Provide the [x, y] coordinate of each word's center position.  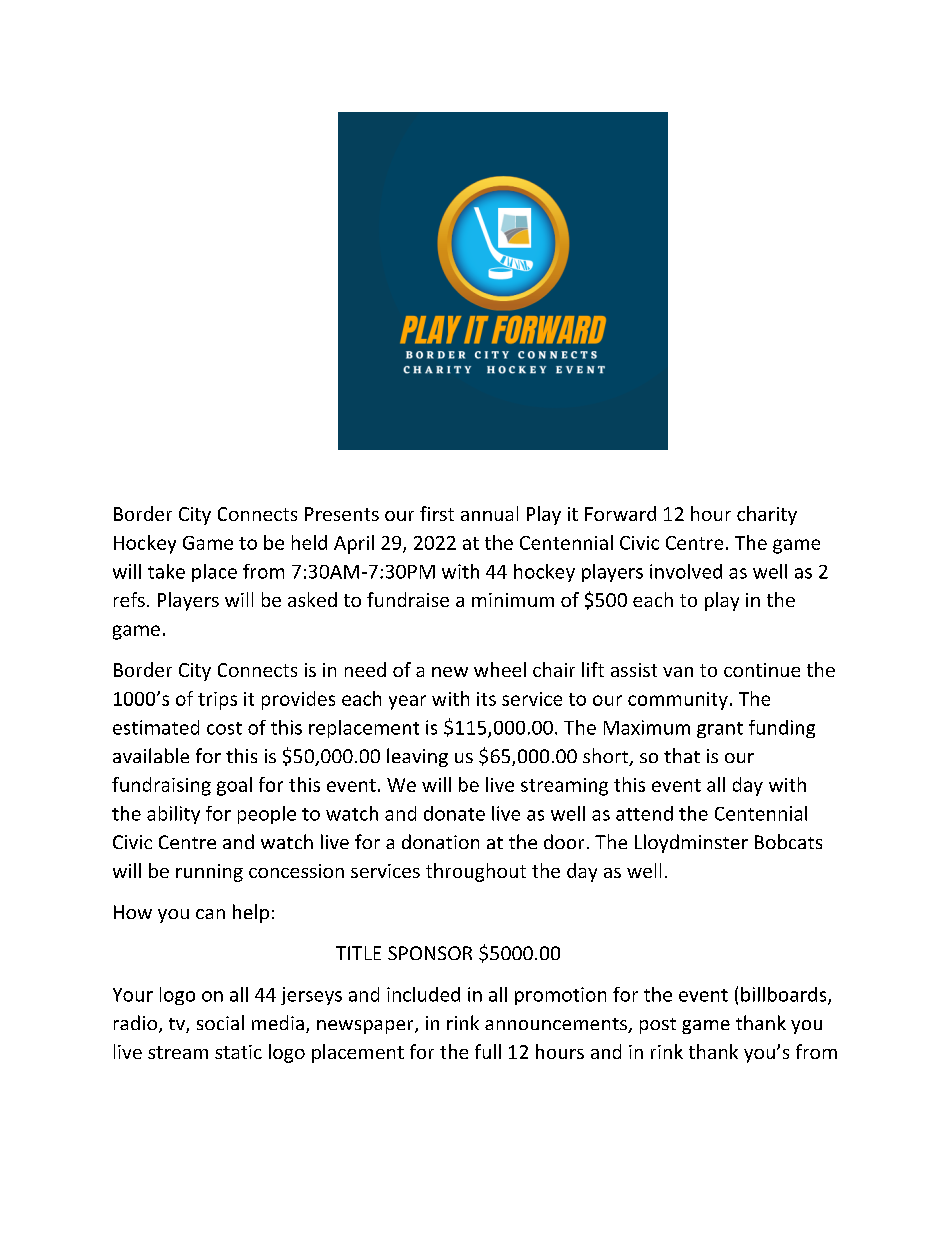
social [220, 1022]
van [678, 672]
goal [234, 786]
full [488, 1051]
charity [767, 515]
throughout [476, 872]
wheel [500, 669]
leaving [417, 757]
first [437, 513]
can [210, 914]
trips [217, 701]
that [682, 755]
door [564, 841]
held [309, 542]
